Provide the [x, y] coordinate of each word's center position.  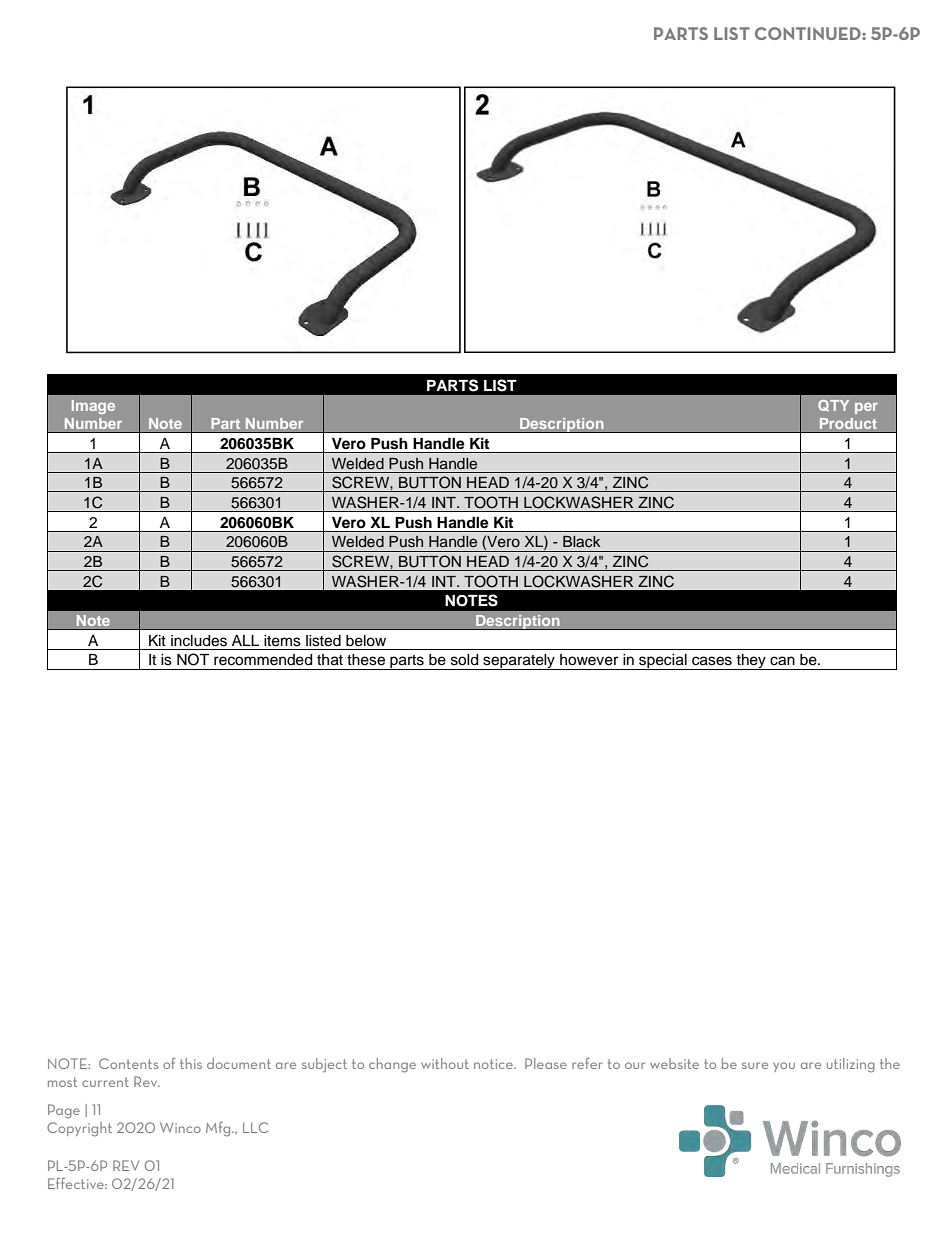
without [445, 1063]
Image [93, 407]
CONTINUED [809, 33]
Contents [128, 1063]
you [784, 1067]
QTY [833, 405]
